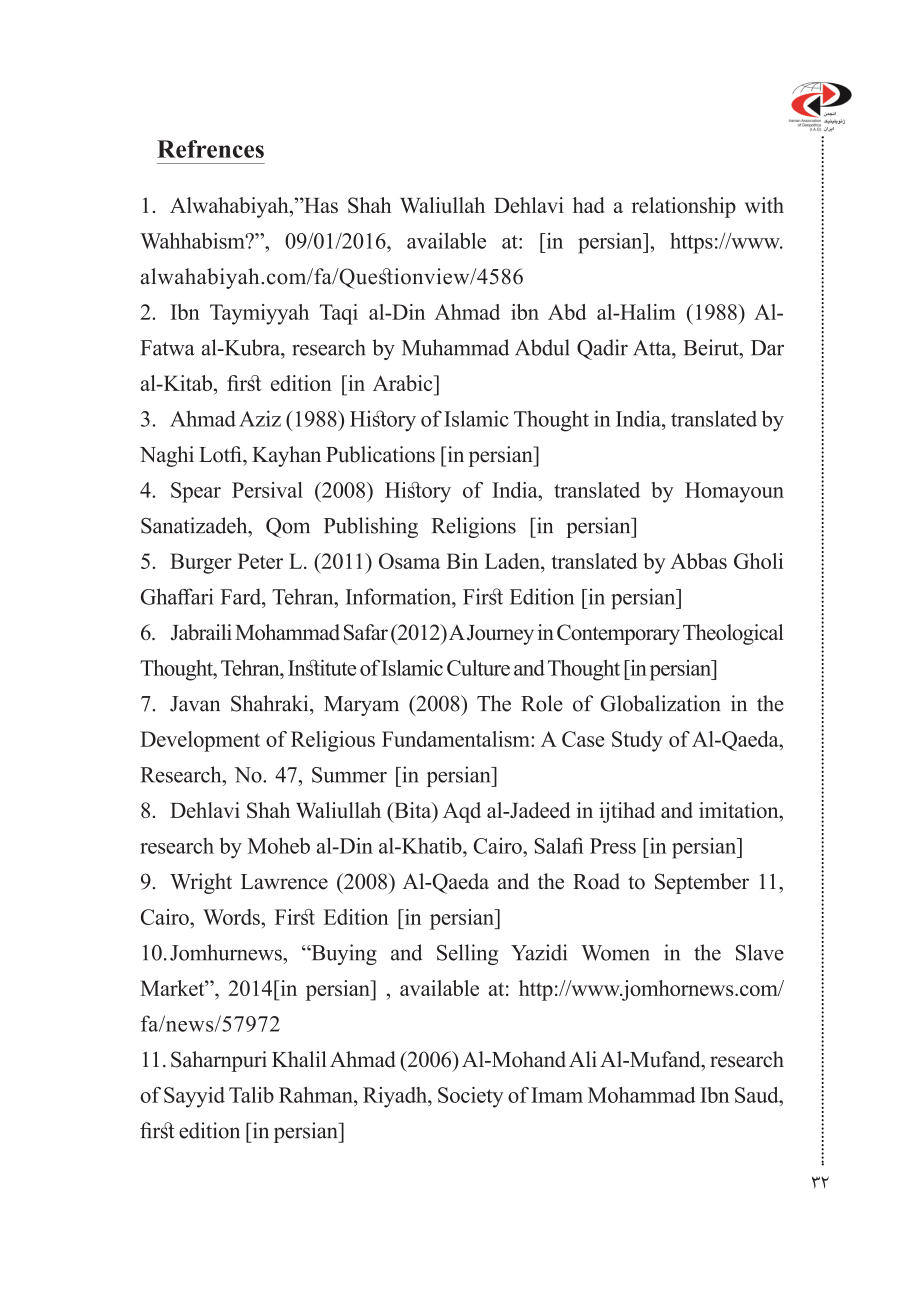  I want to click on Development, so click(200, 741).
